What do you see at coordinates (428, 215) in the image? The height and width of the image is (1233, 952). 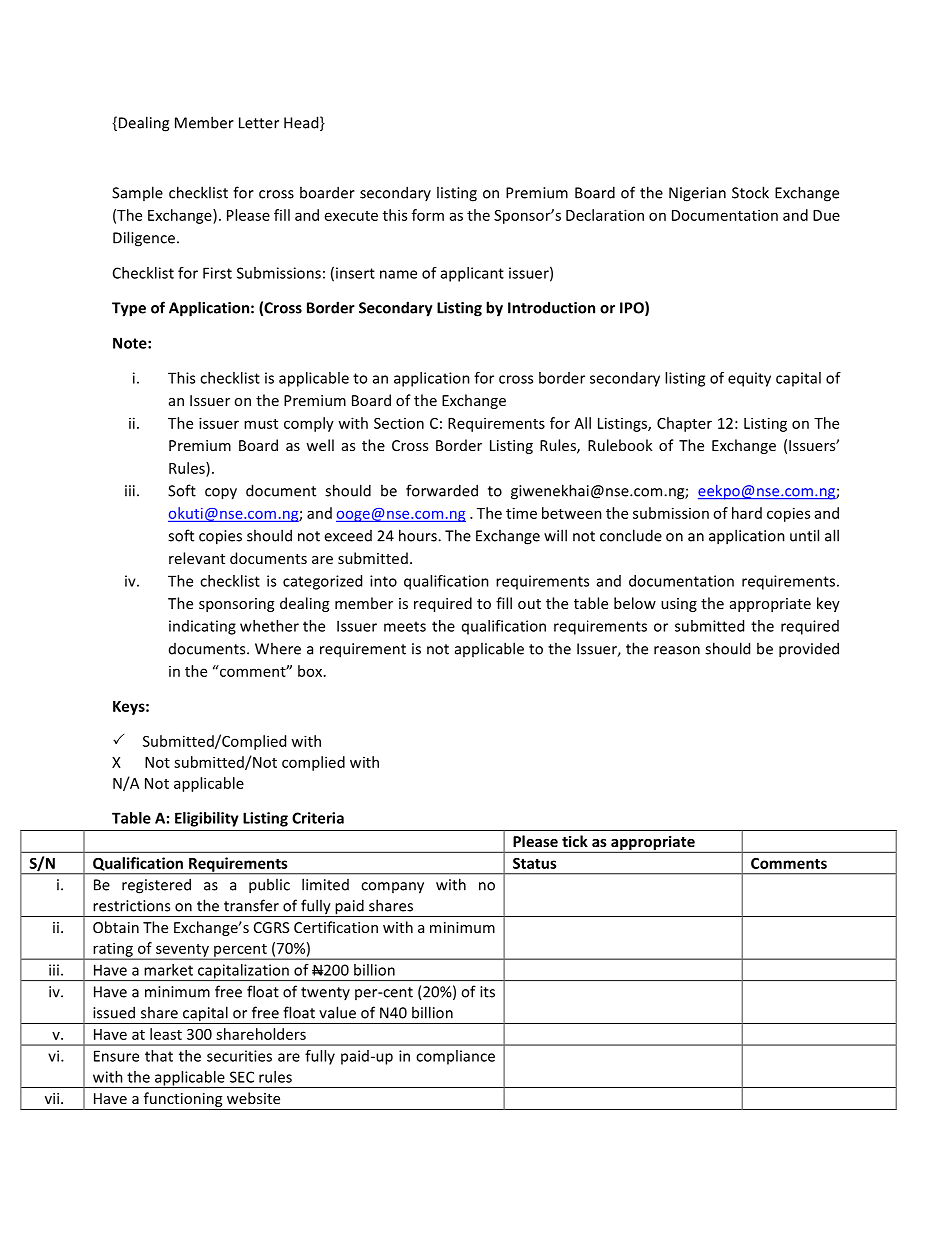 I see `form` at bounding box center [428, 215].
